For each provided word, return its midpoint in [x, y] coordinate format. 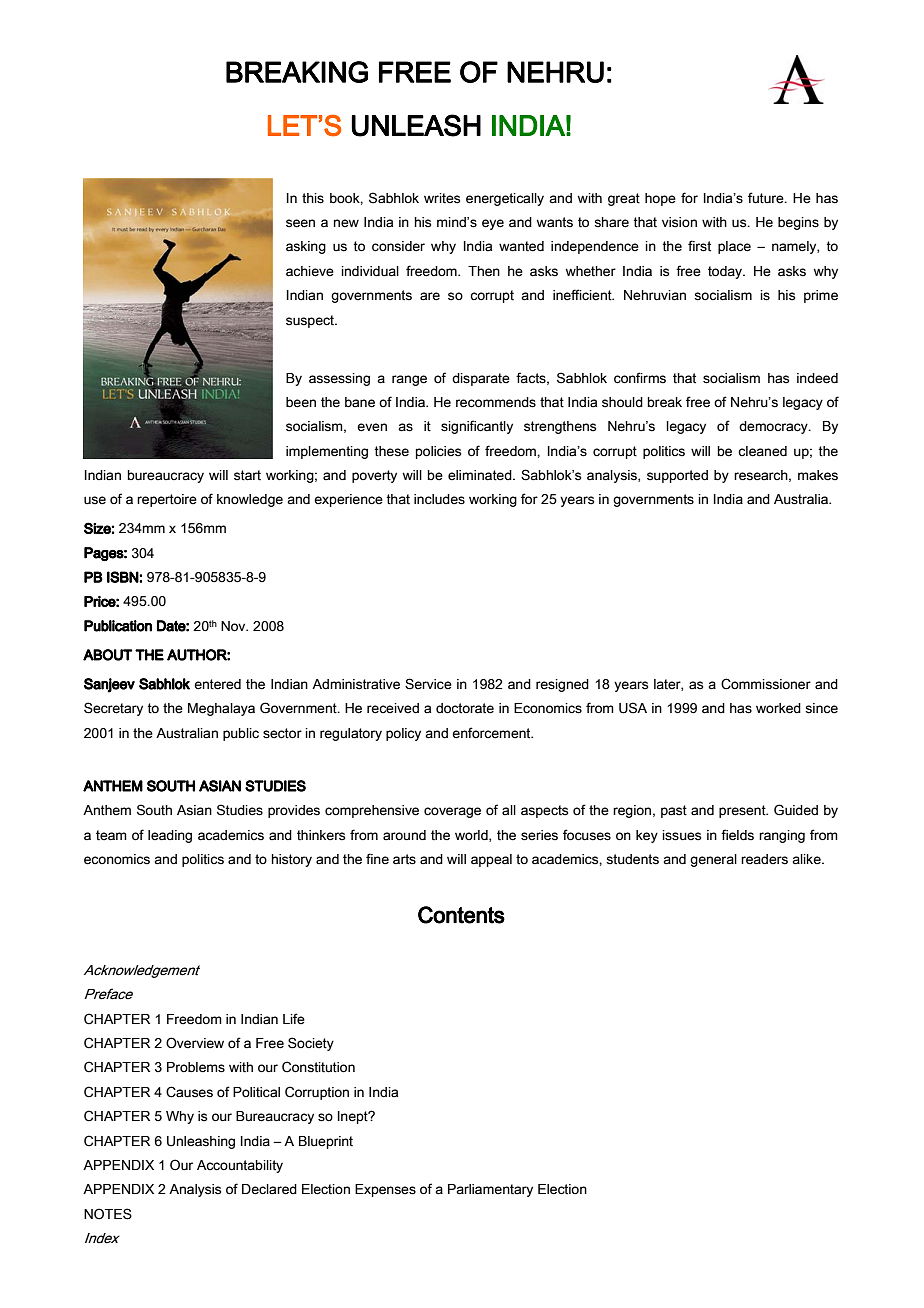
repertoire [167, 500]
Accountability [240, 1166]
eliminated [481, 475]
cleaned [762, 451]
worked [778, 708]
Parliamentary [490, 1190]
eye [493, 224]
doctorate [465, 708]
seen [300, 223]
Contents [461, 915]
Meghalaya [221, 709]
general [713, 860]
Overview [195, 1043]
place [734, 247]
